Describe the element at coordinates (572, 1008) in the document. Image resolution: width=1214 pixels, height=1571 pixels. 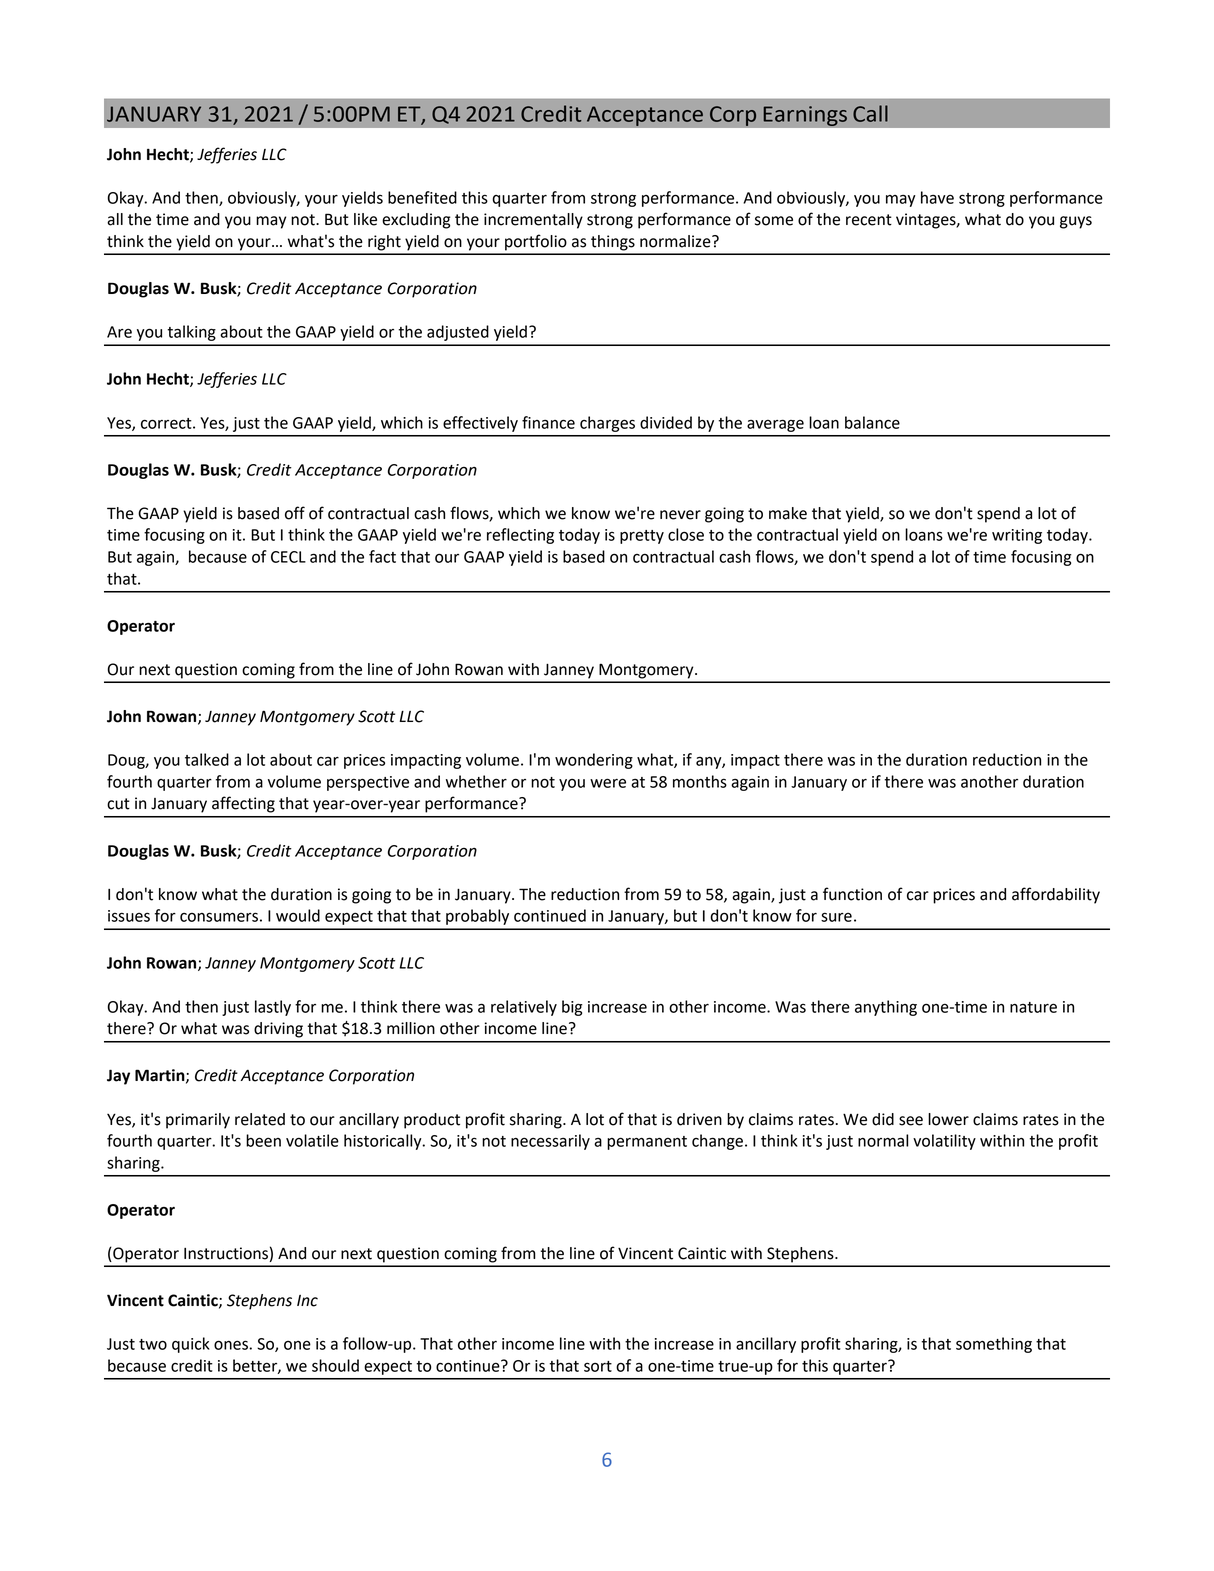
I see `big` at that location.
